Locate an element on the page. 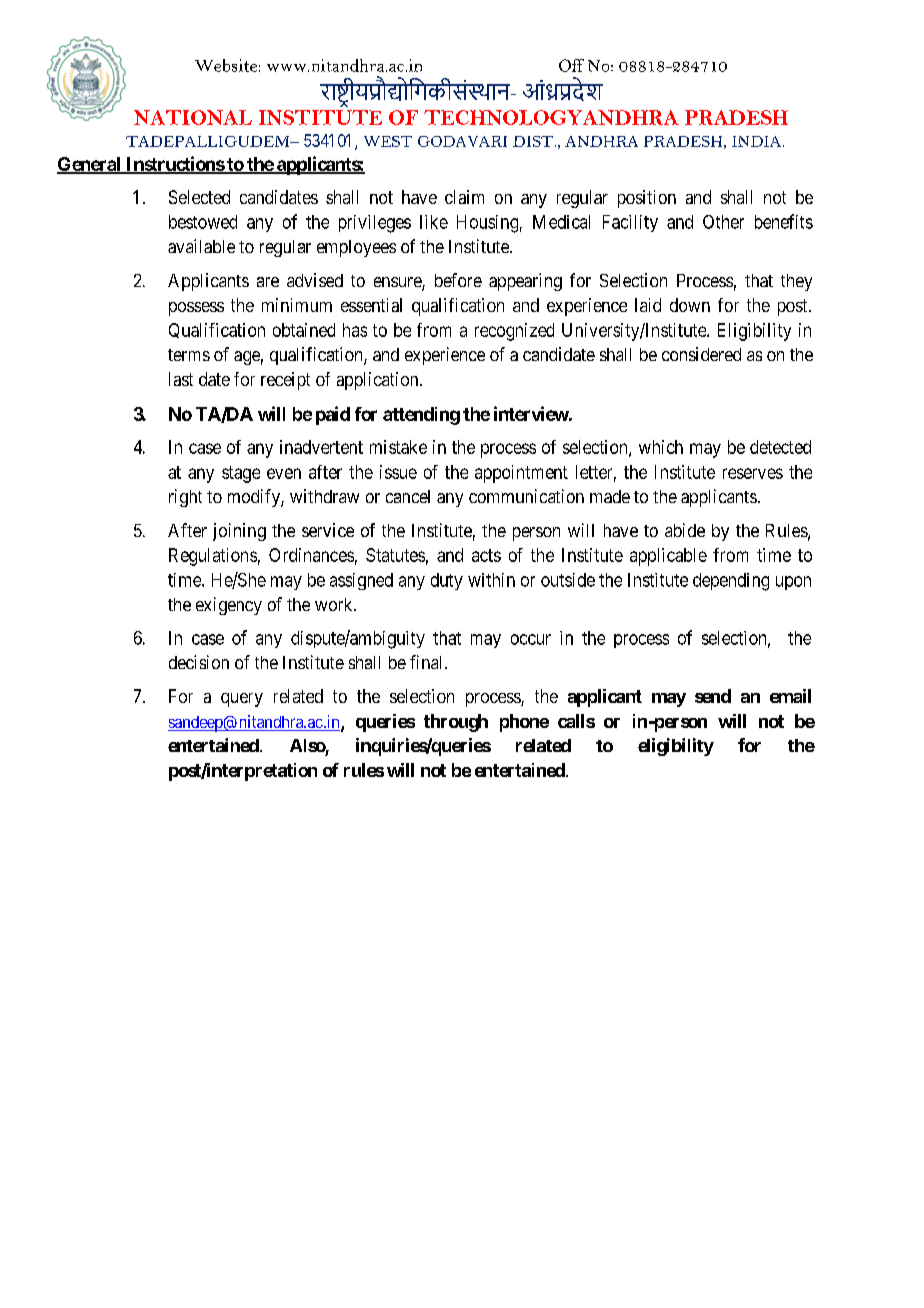 The width and height of the image is (924, 1308). acts is located at coordinates (486, 555).
